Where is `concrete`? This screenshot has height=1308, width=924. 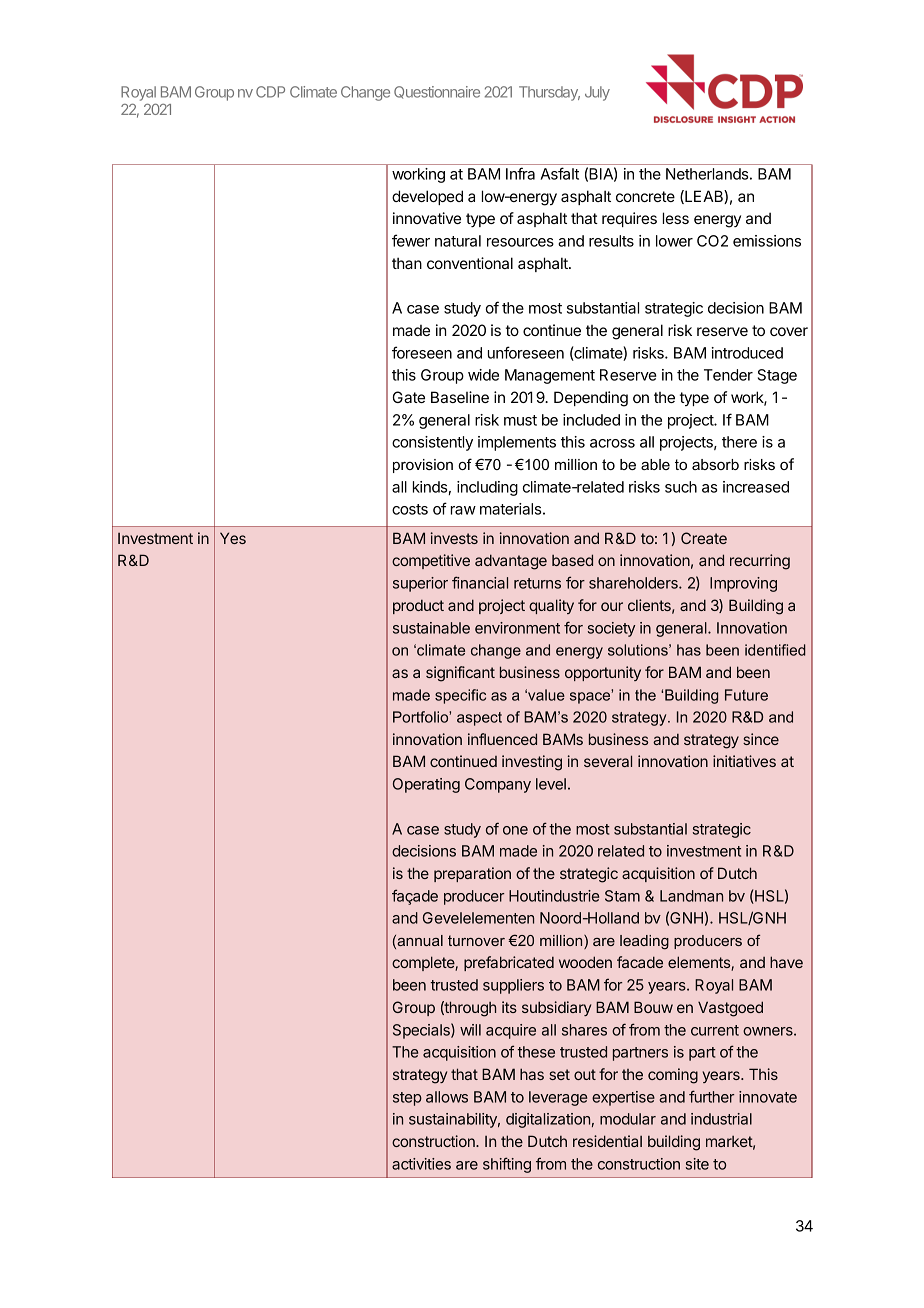
concrete is located at coordinates (645, 196).
